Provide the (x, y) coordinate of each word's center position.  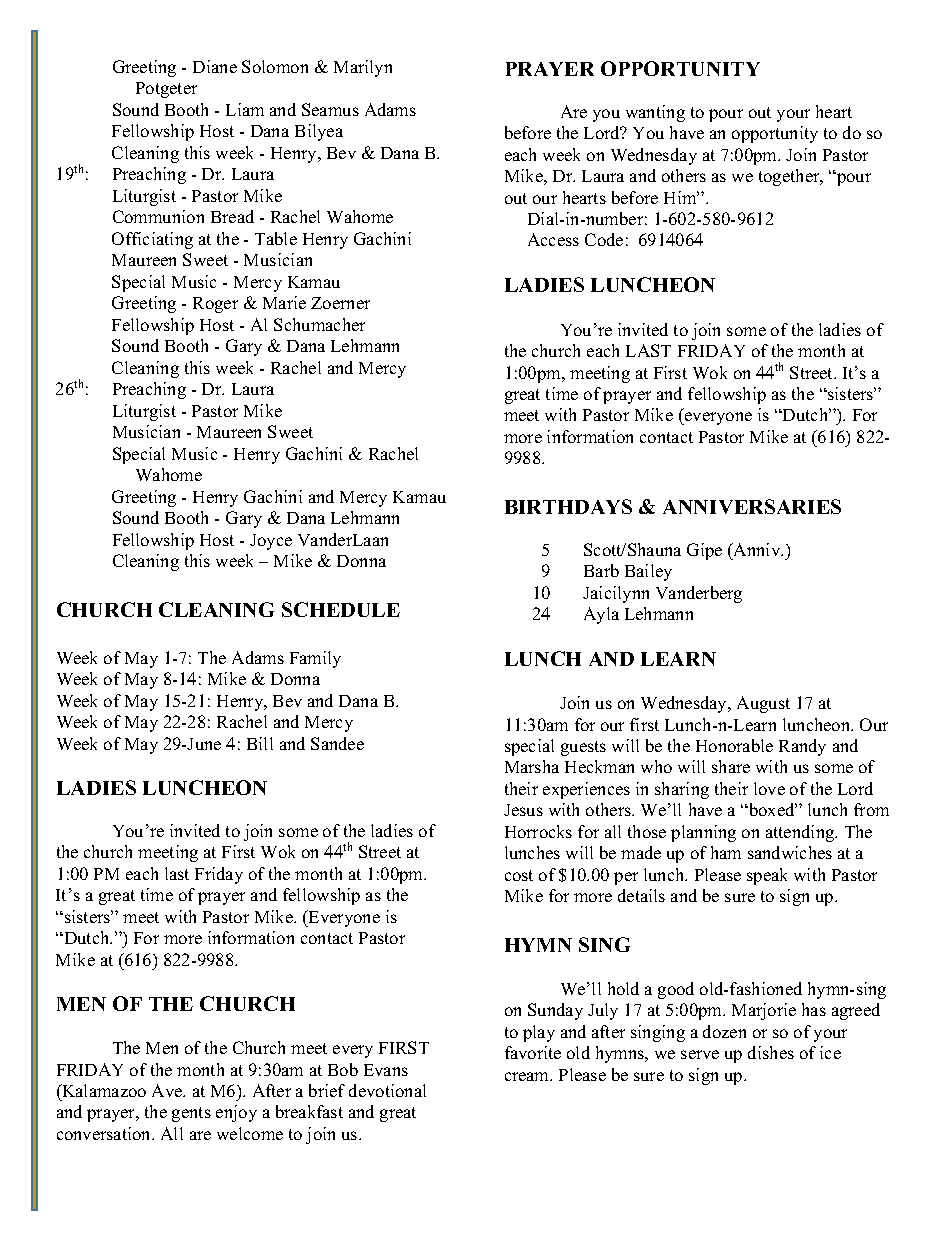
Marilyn (363, 68)
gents (191, 1114)
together (790, 177)
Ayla (601, 615)
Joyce (271, 542)
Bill (260, 743)
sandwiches (790, 852)
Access (553, 239)
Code (604, 239)
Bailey (648, 572)
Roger (215, 305)
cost (519, 875)
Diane (215, 66)
